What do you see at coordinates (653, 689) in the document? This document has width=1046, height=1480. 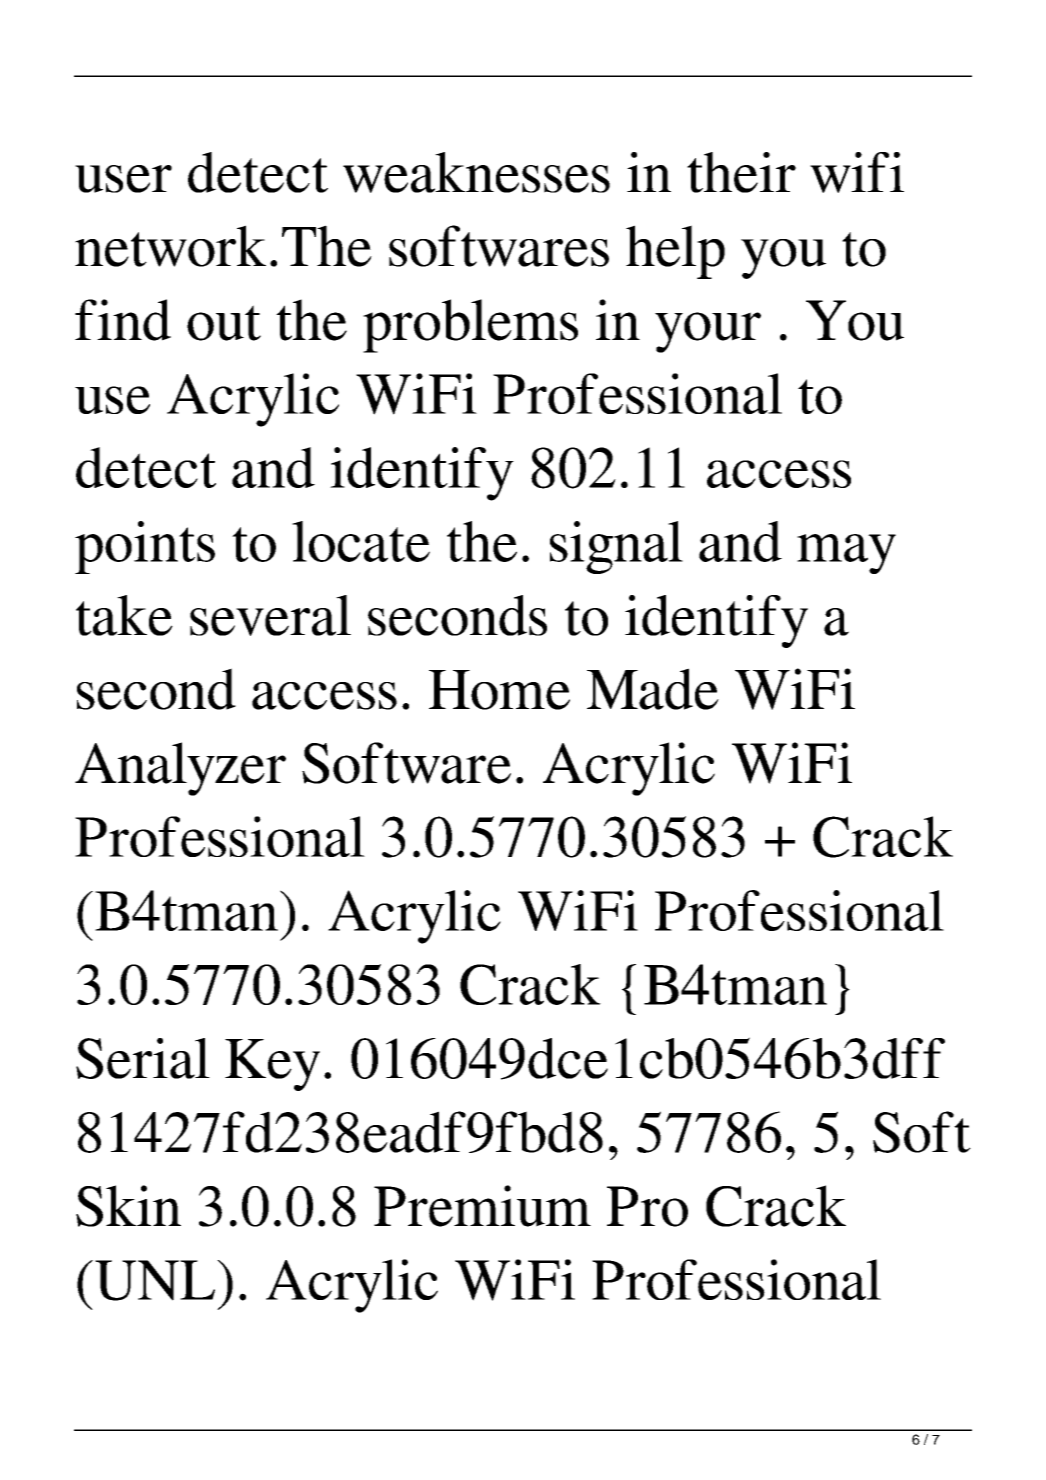 I see `Made` at bounding box center [653, 689].
